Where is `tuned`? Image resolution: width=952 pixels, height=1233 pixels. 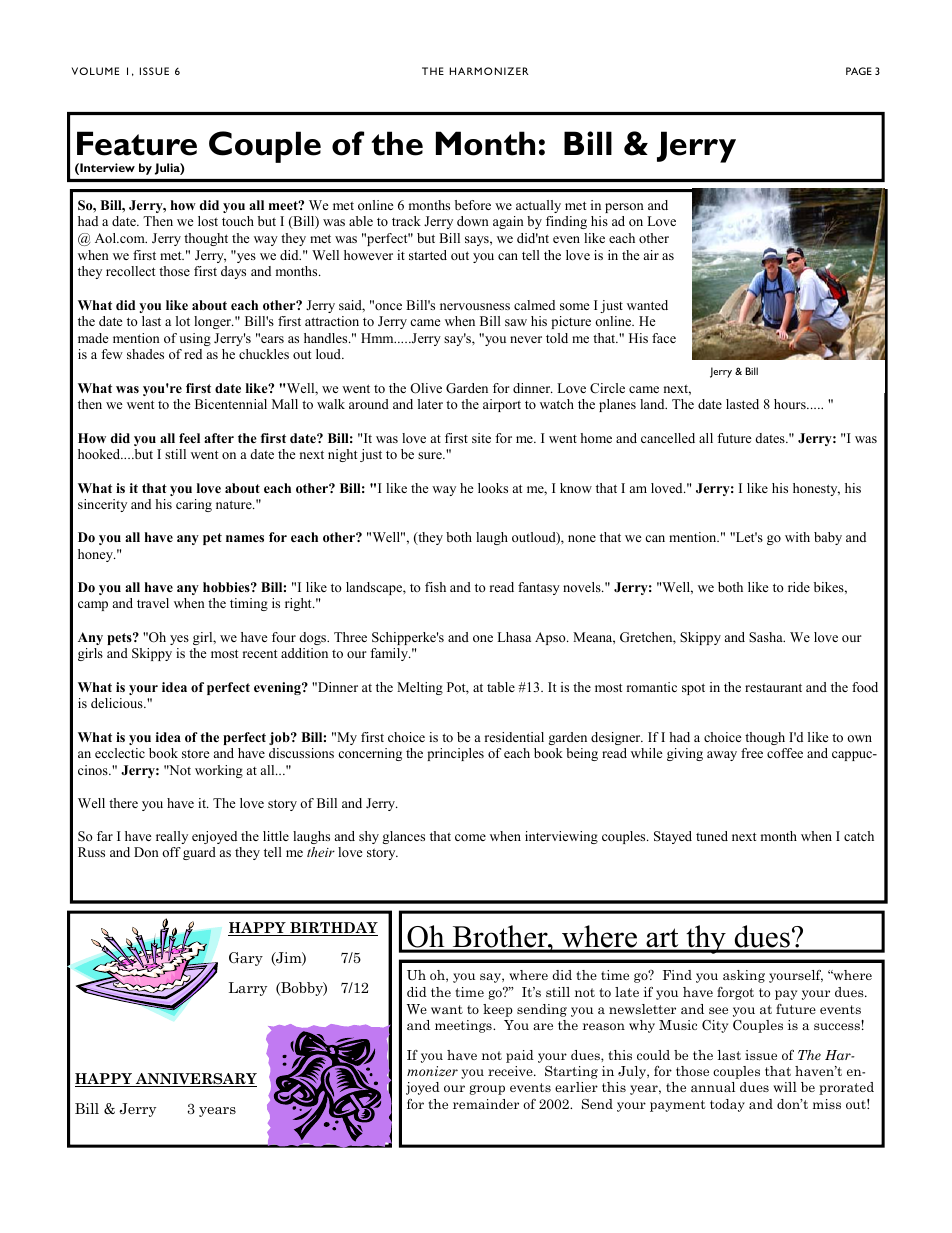
tuned is located at coordinates (712, 836).
